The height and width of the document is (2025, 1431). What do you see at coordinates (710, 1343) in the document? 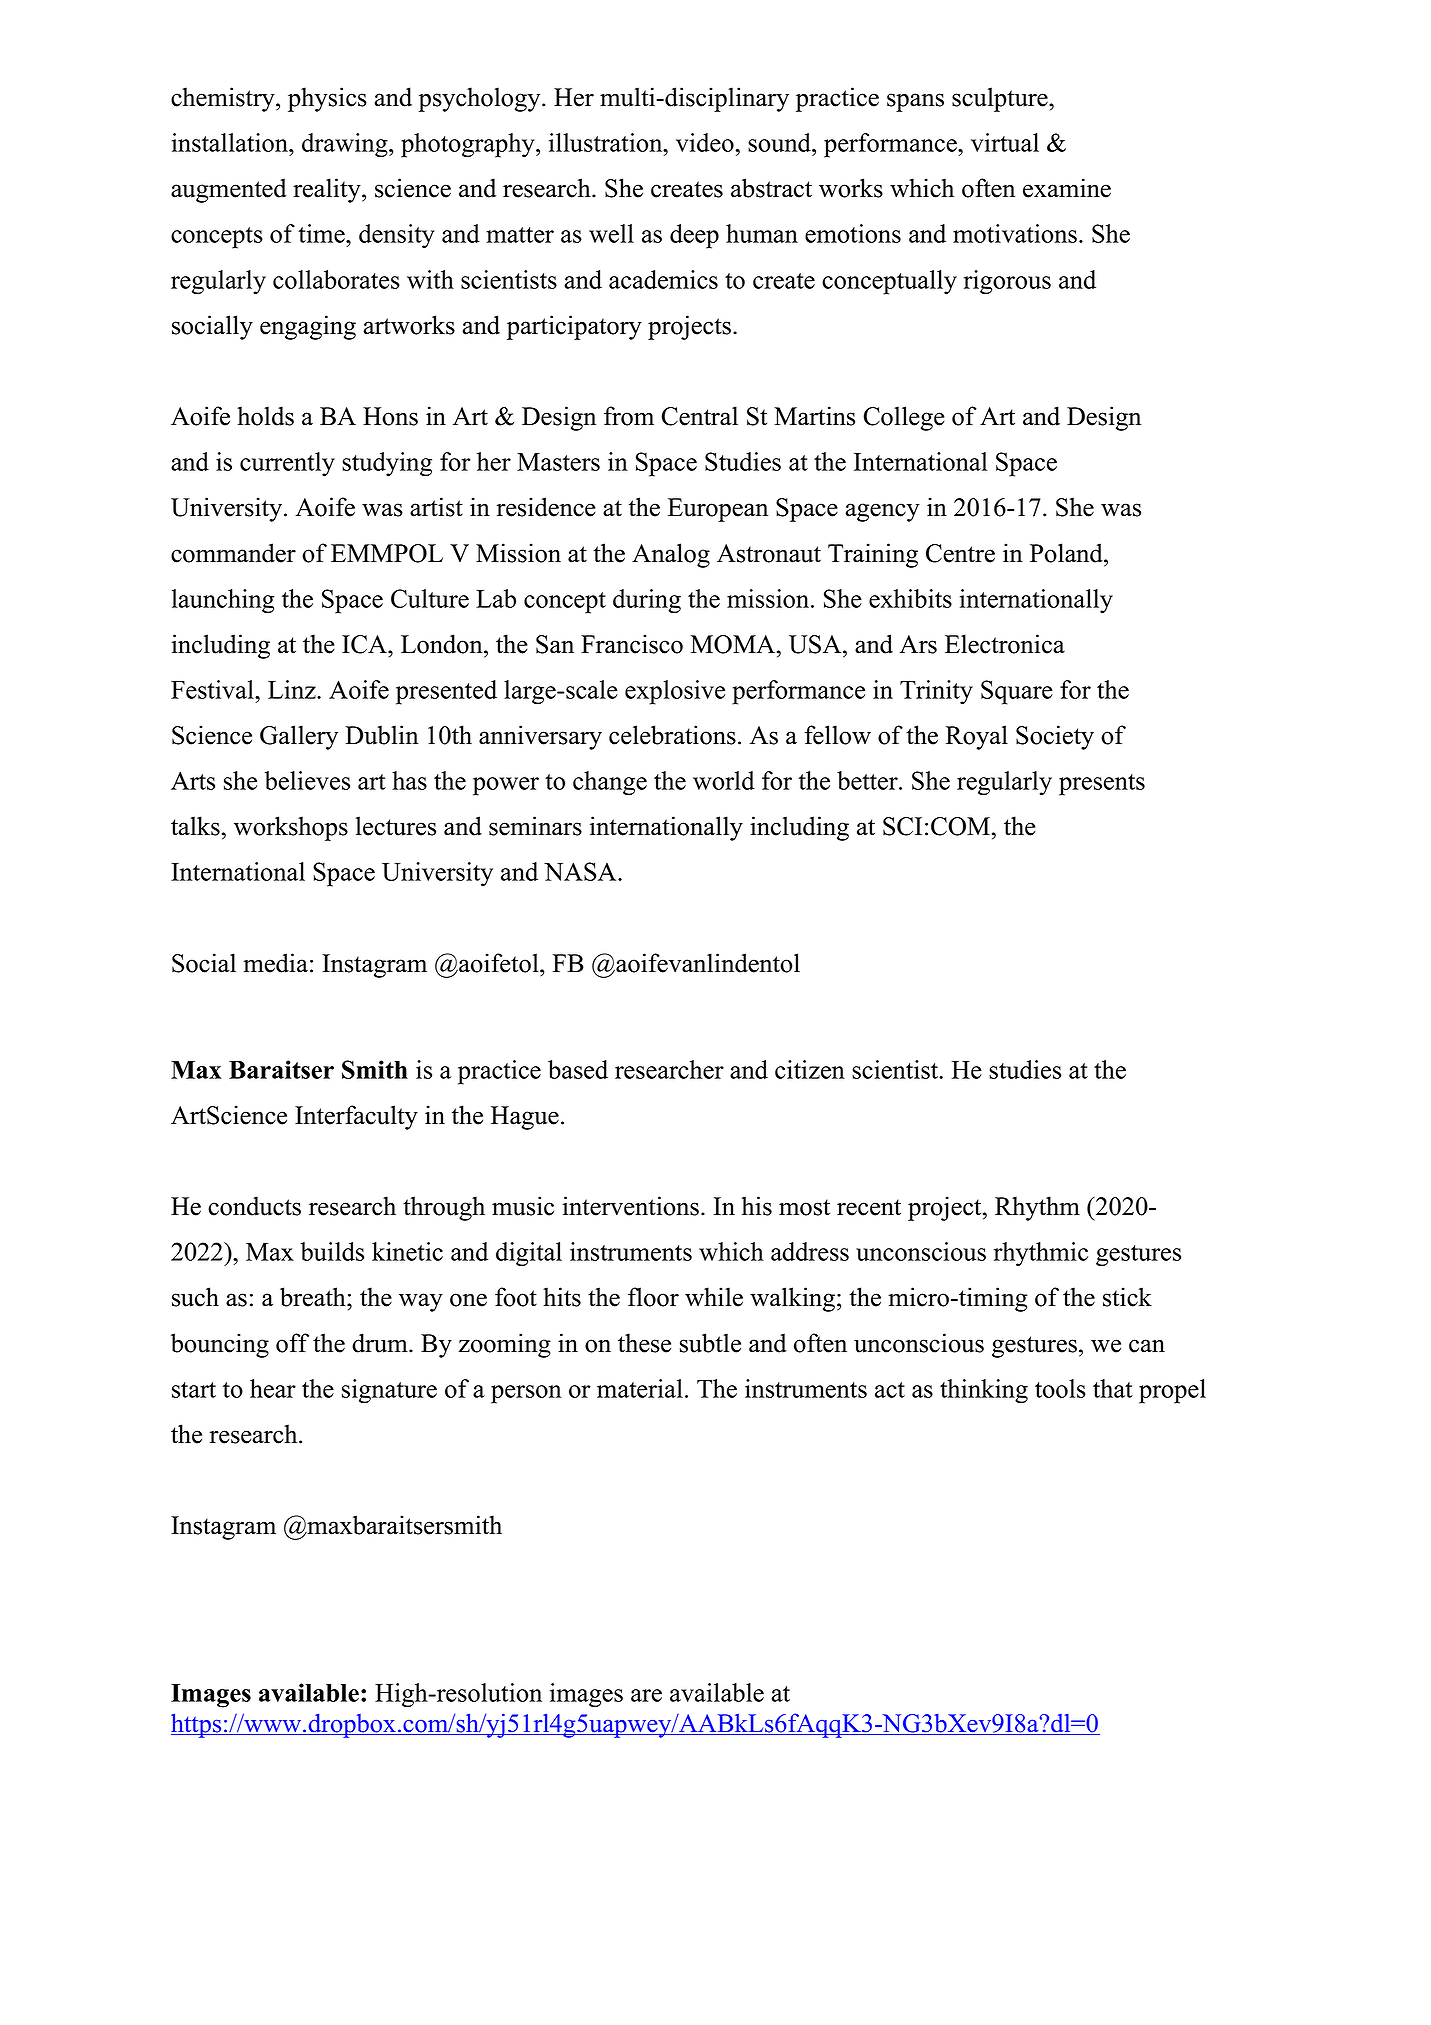
I see `subtle` at bounding box center [710, 1343].
